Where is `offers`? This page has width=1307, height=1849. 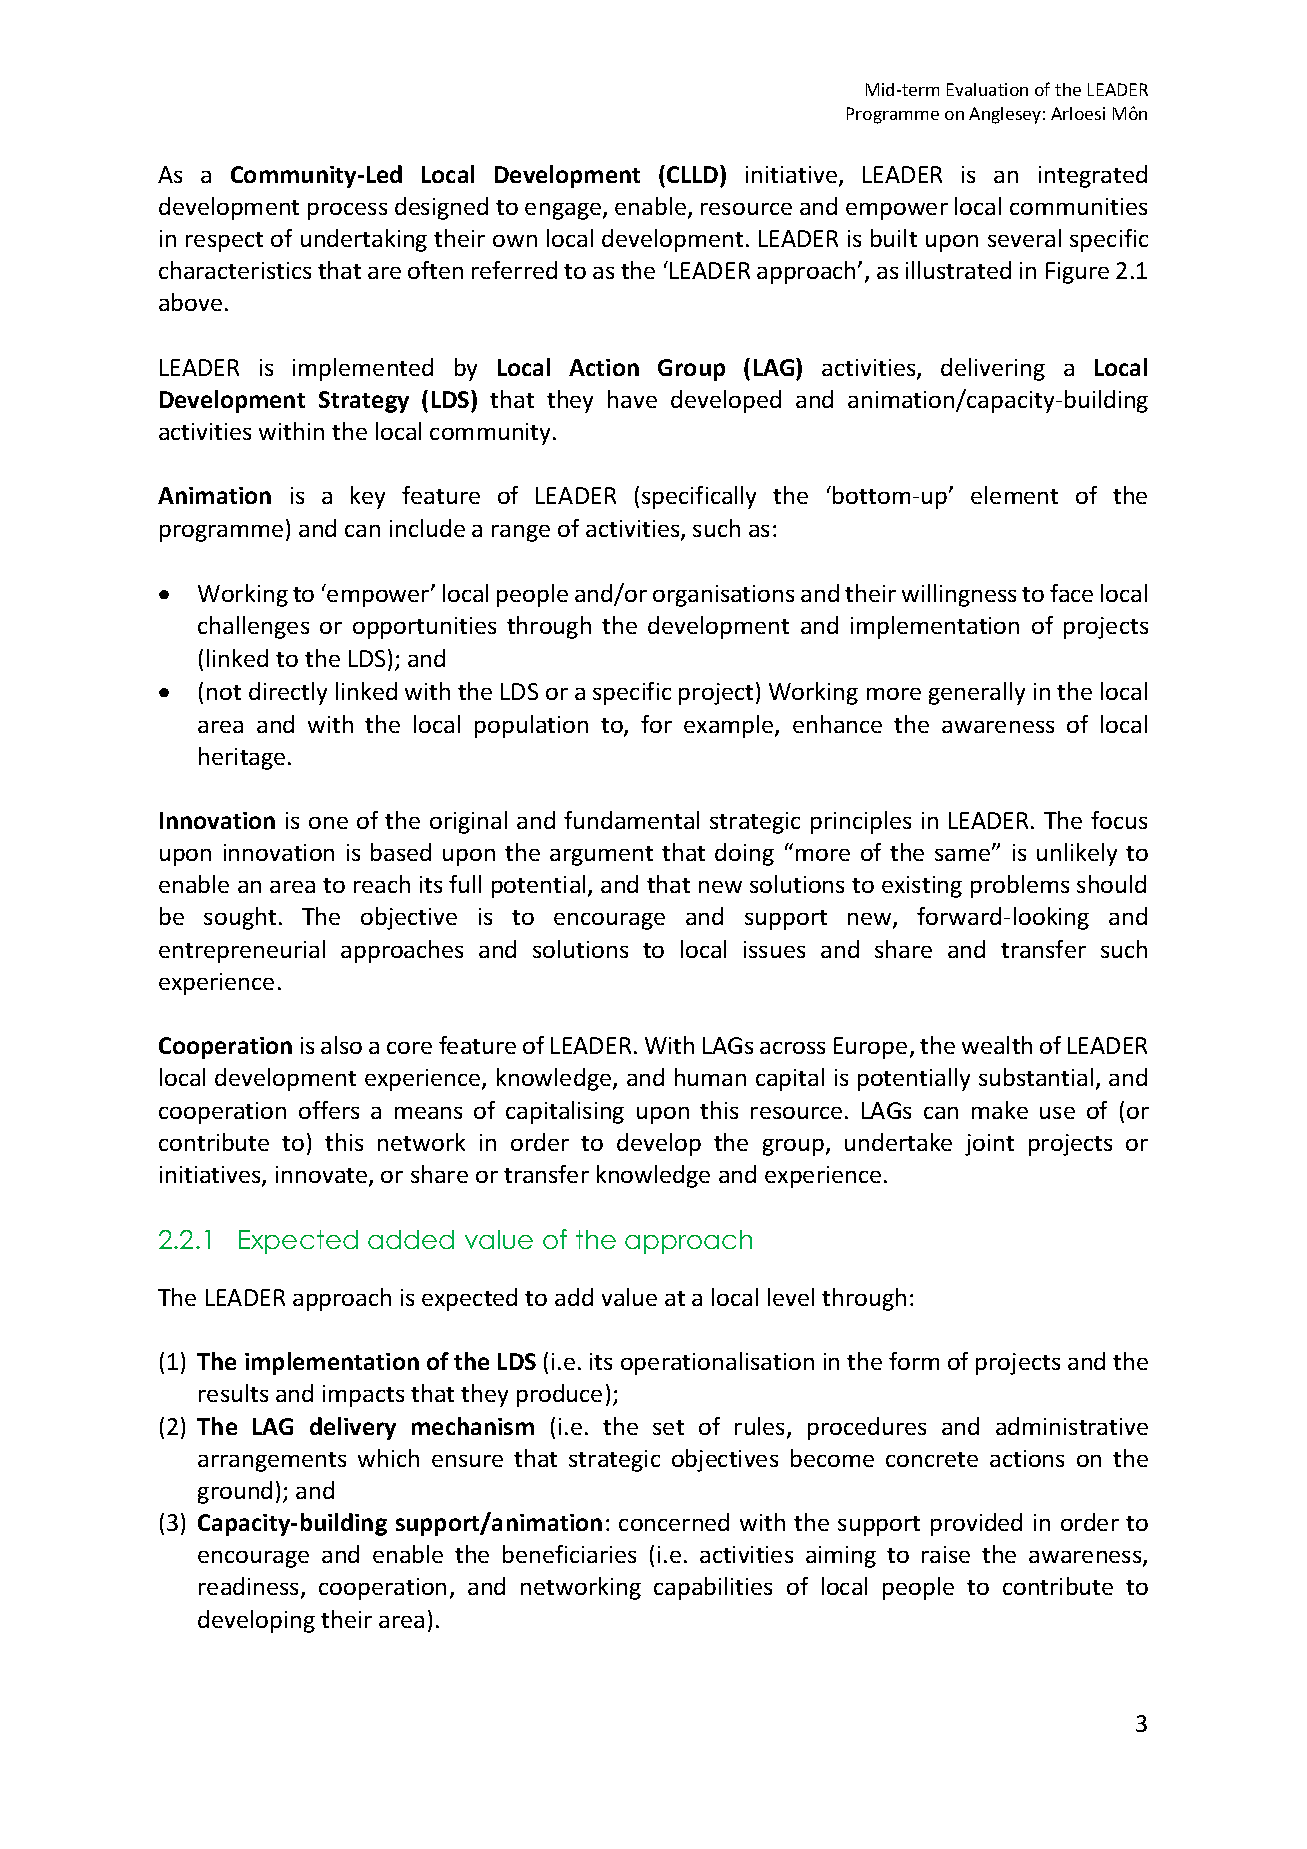
offers is located at coordinates (329, 1110).
